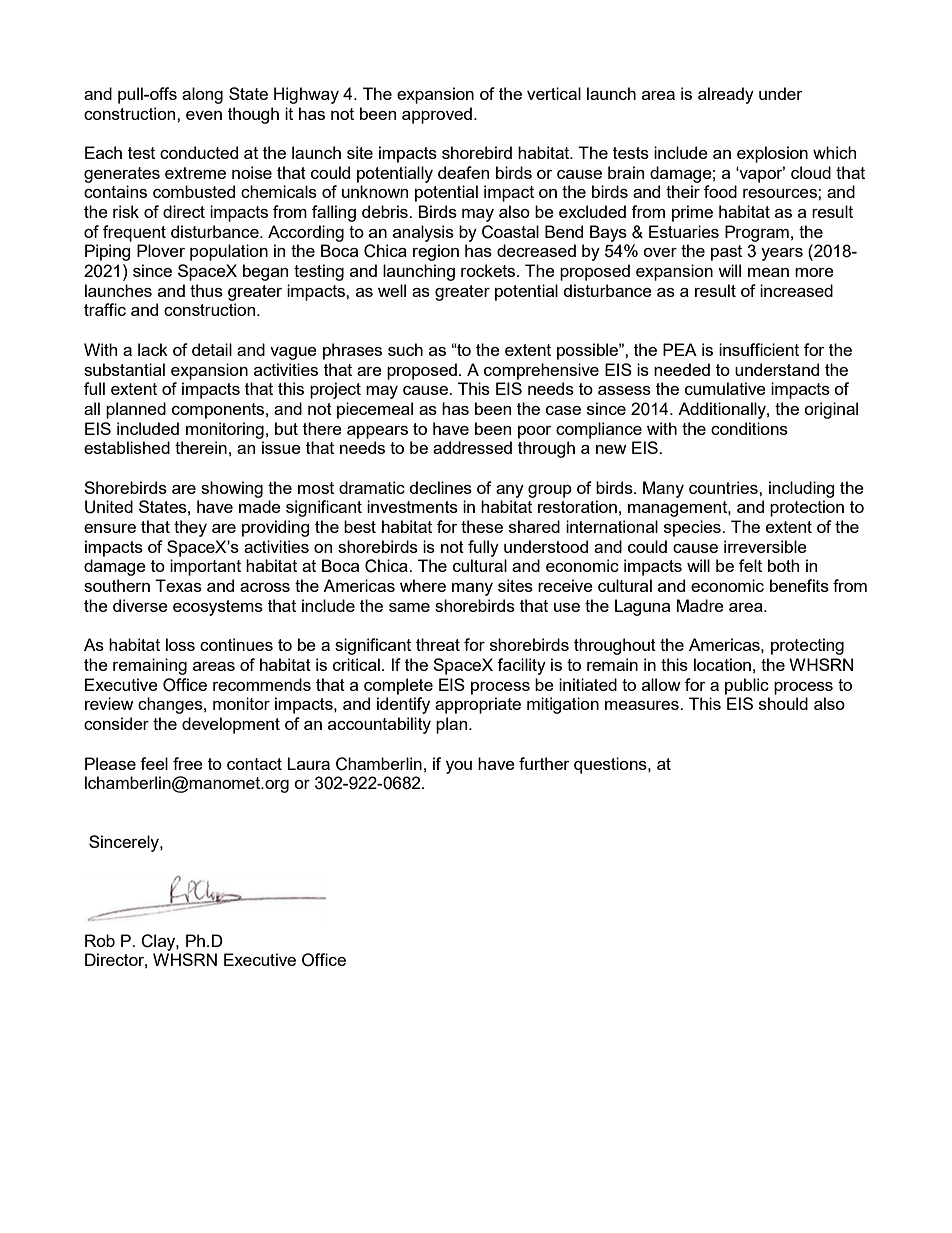 The image size is (952, 1233). I want to click on even, so click(204, 115).
